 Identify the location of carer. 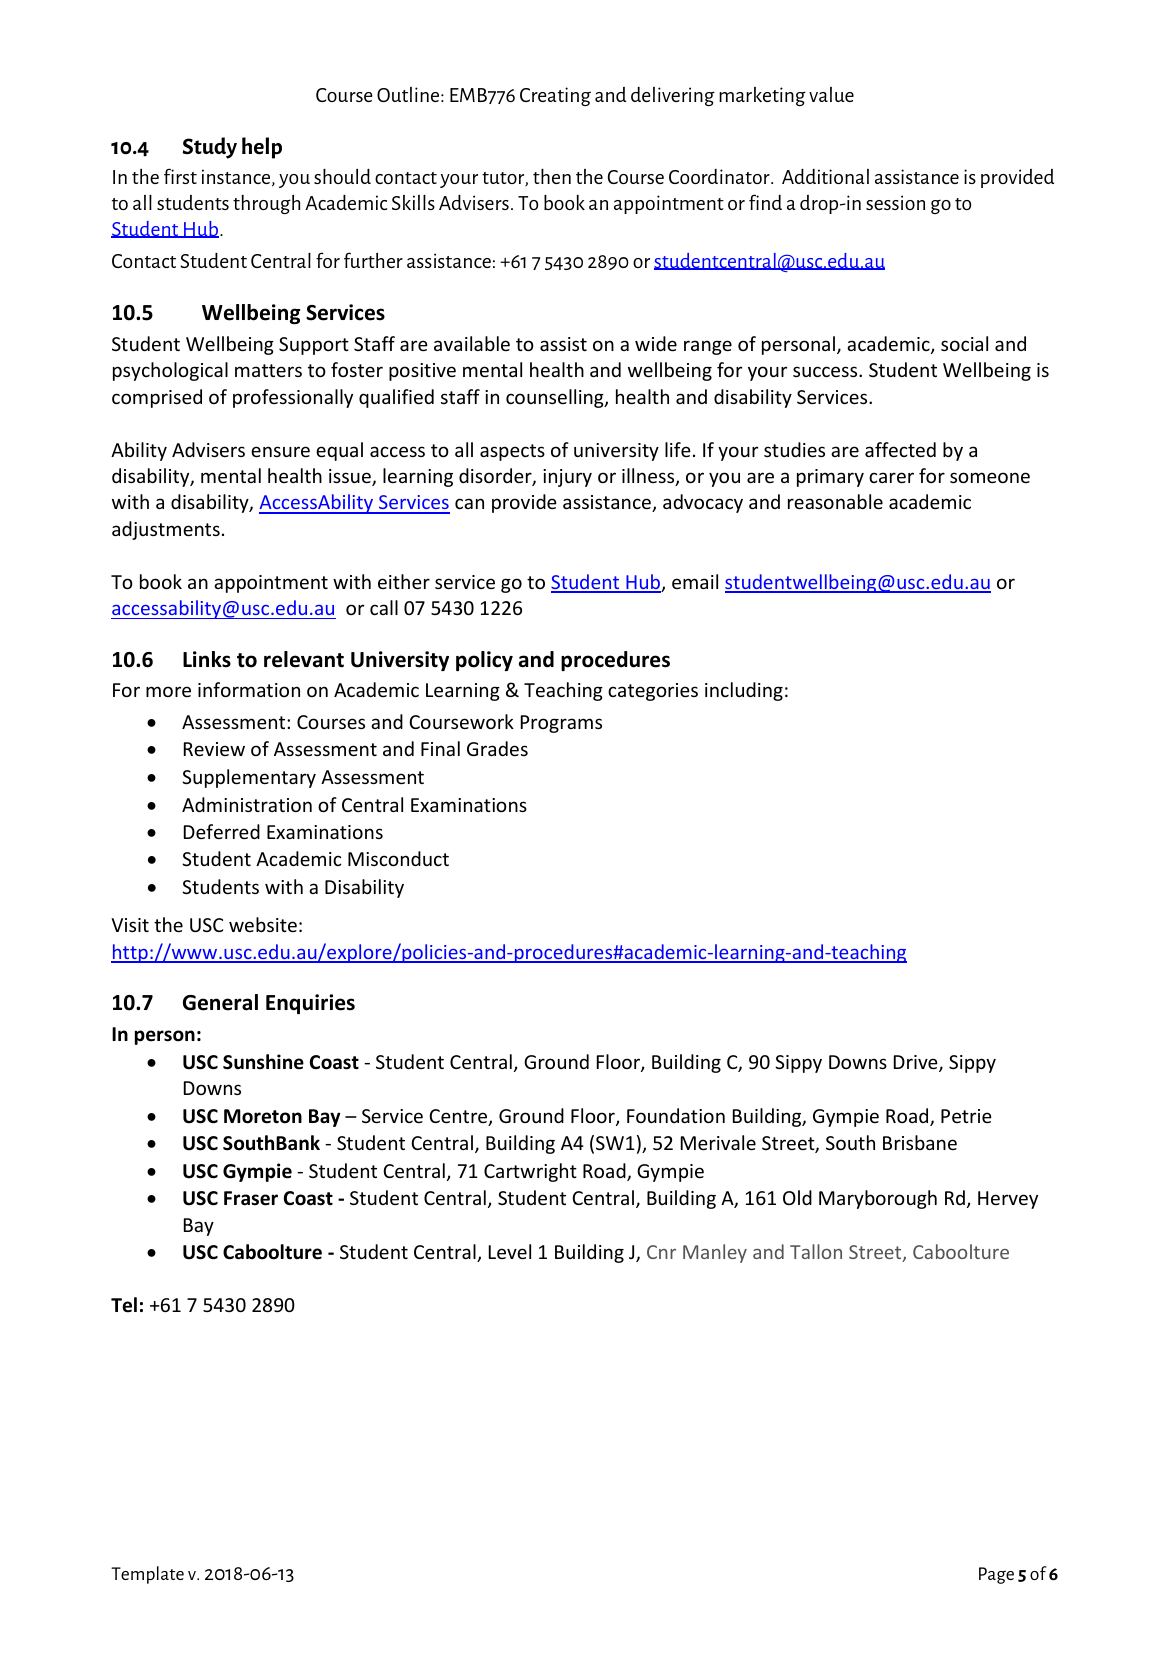
(891, 477).
